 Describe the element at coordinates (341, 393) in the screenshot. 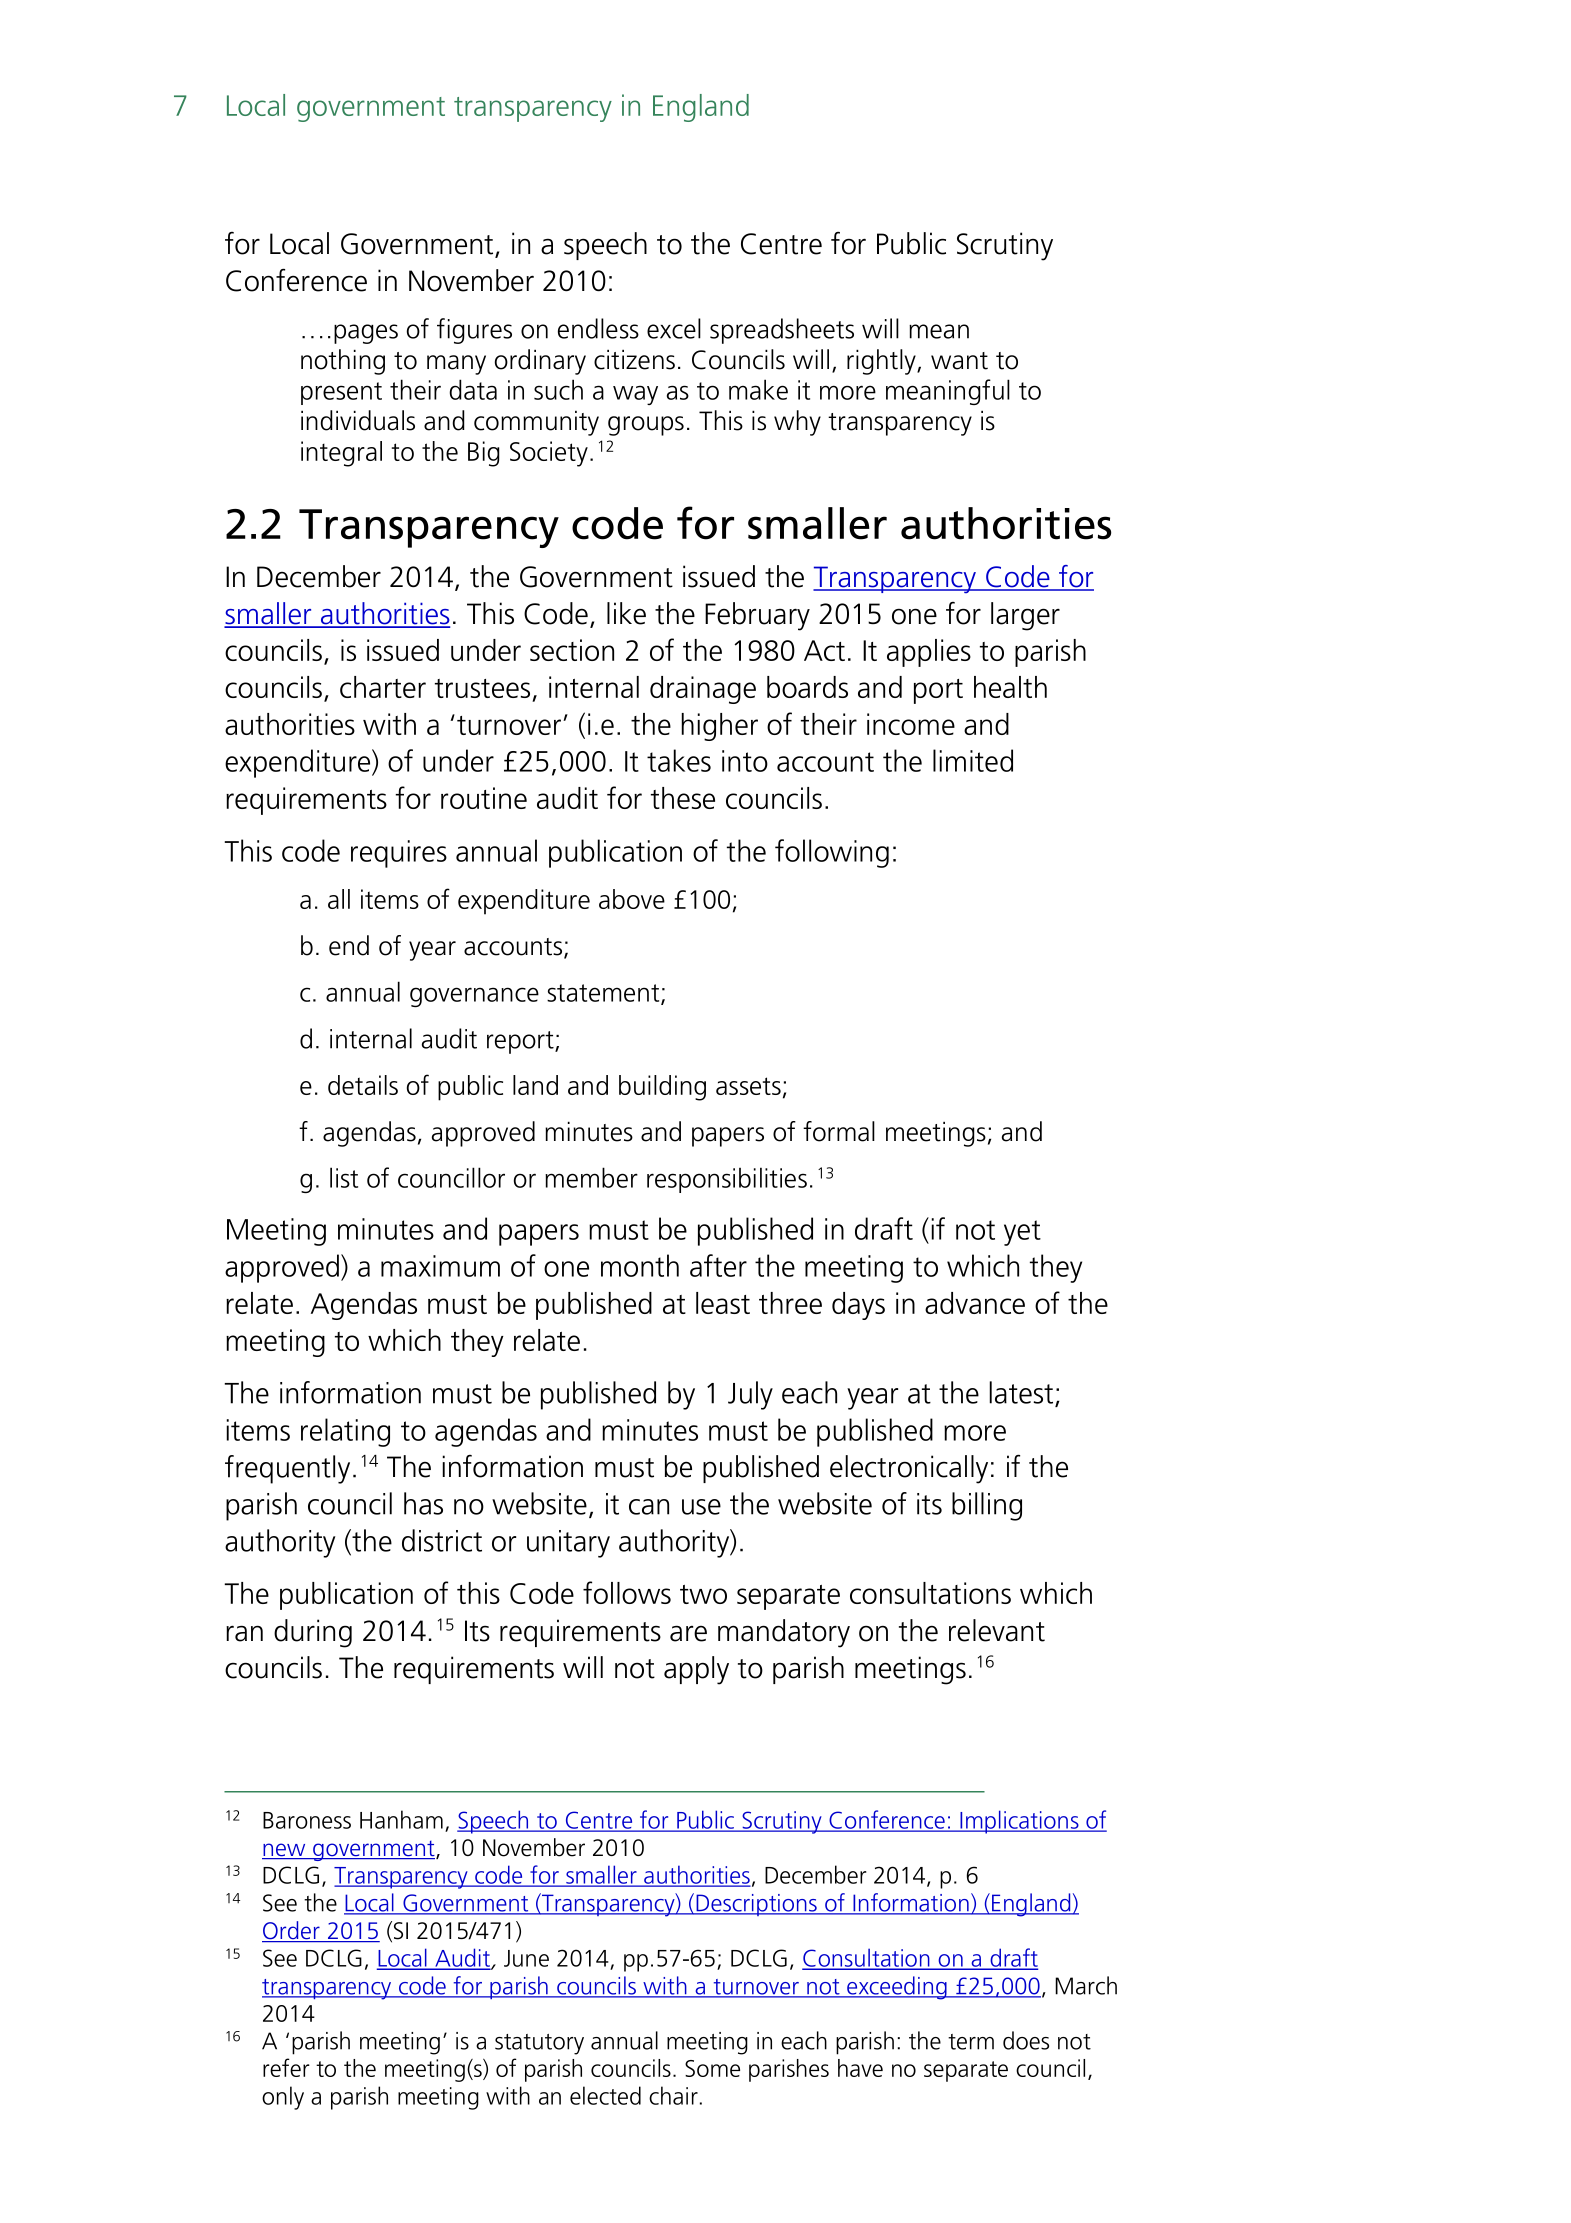

I see `present` at that location.
